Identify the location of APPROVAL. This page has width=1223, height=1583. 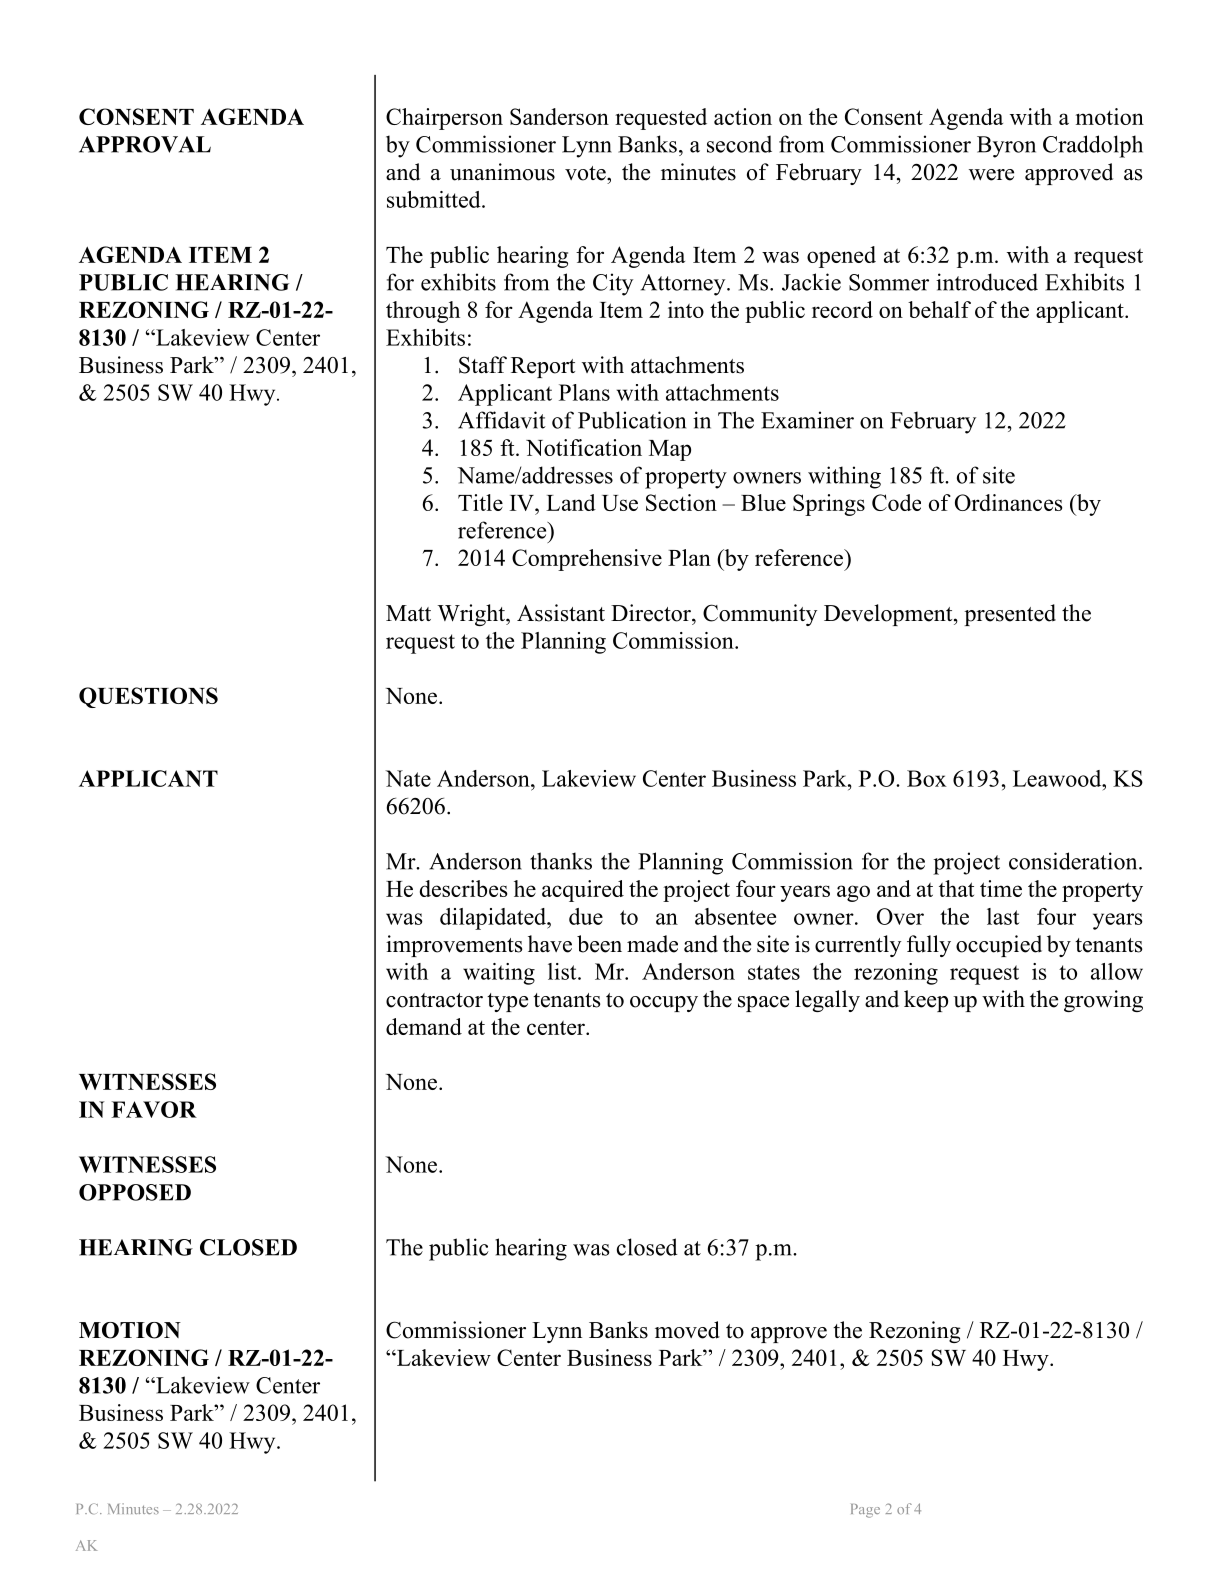
(145, 144).
